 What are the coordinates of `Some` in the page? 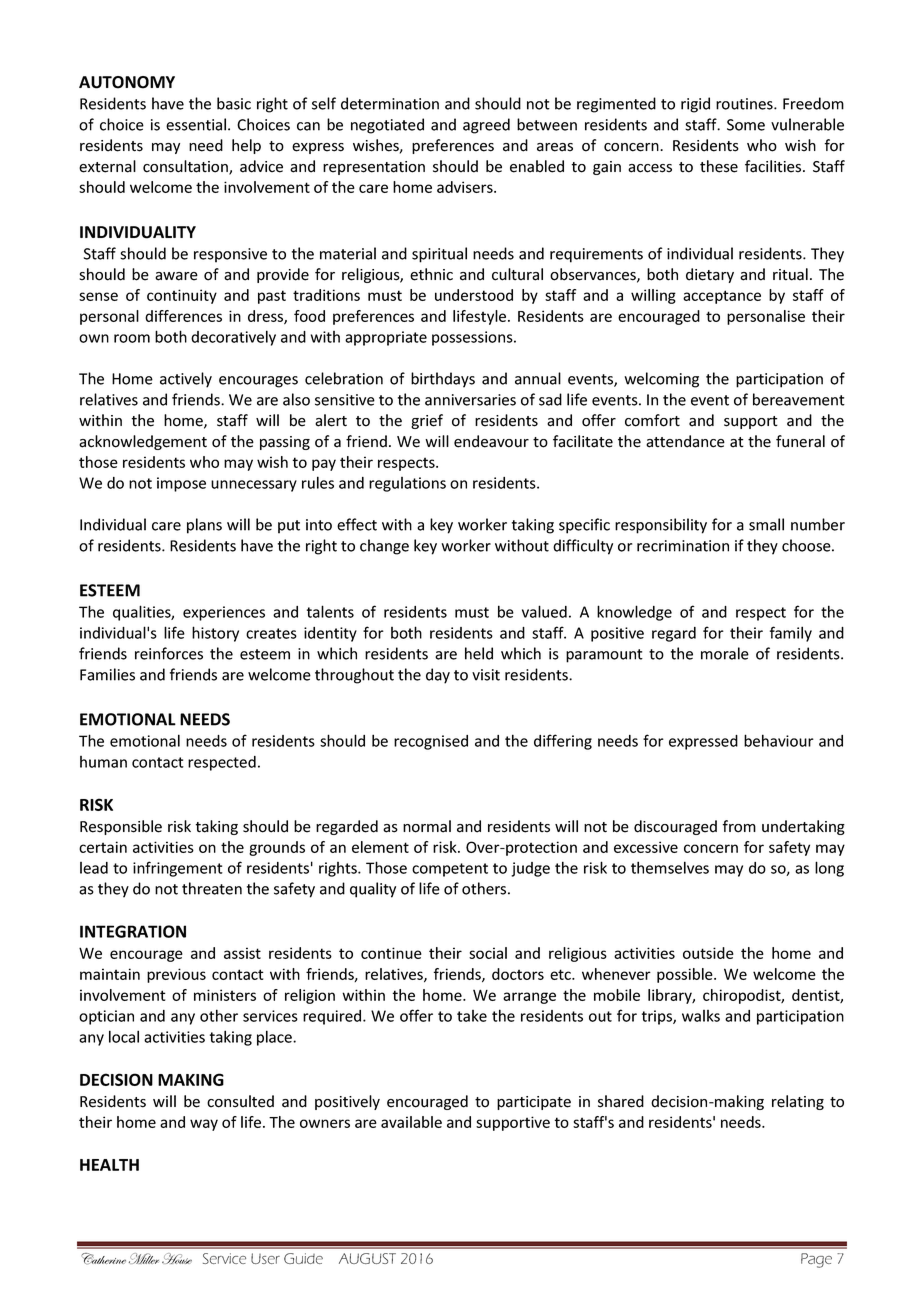 It's located at (746, 125).
